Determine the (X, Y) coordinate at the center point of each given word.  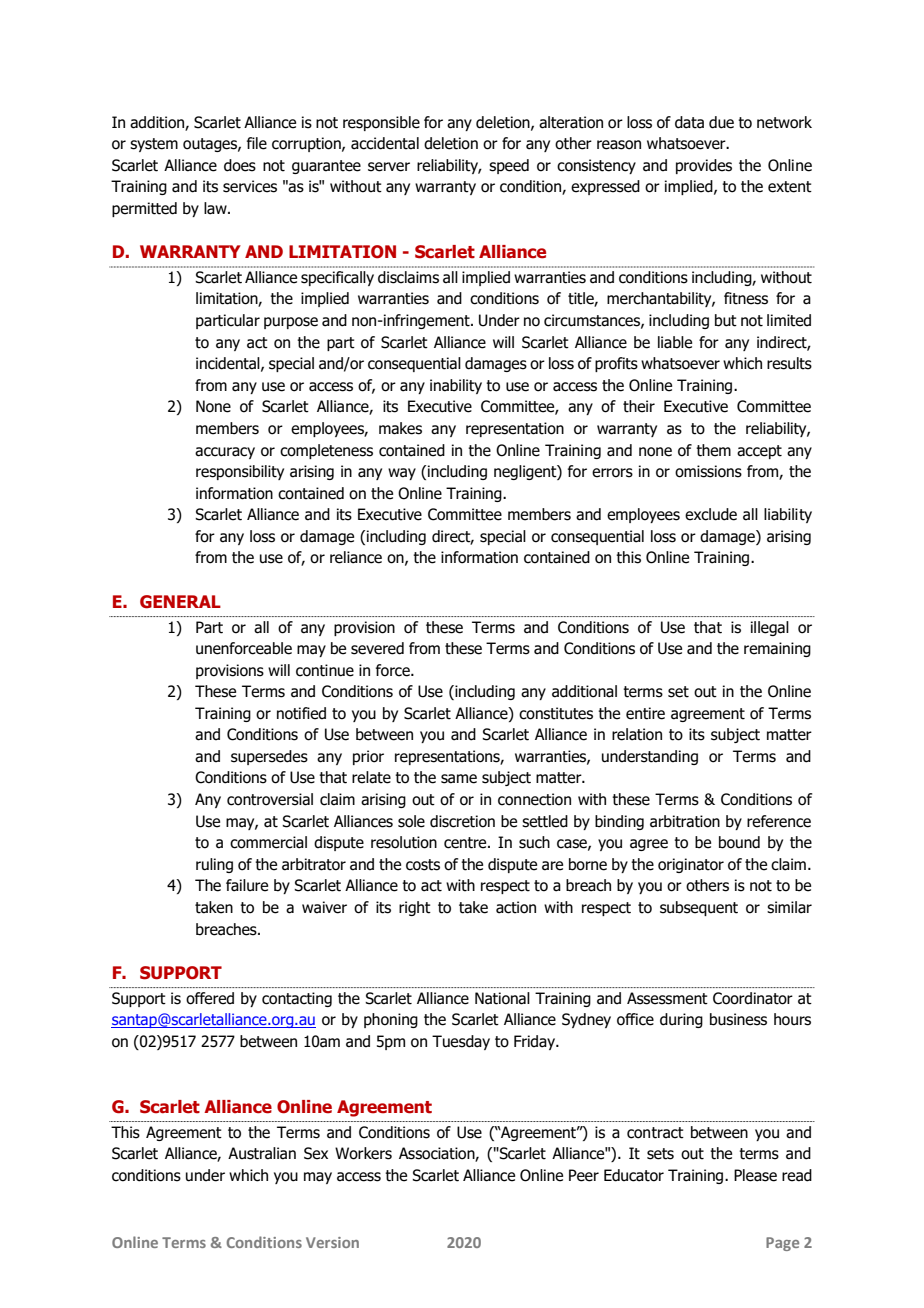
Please (755, 1175)
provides (704, 166)
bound (739, 842)
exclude (711, 514)
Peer (584, 1175)
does (240, 165)
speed (509, 166)
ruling (214, 865)
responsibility (240, 472)
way (402, 474)
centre (466, 843)
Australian (262, 1153)
